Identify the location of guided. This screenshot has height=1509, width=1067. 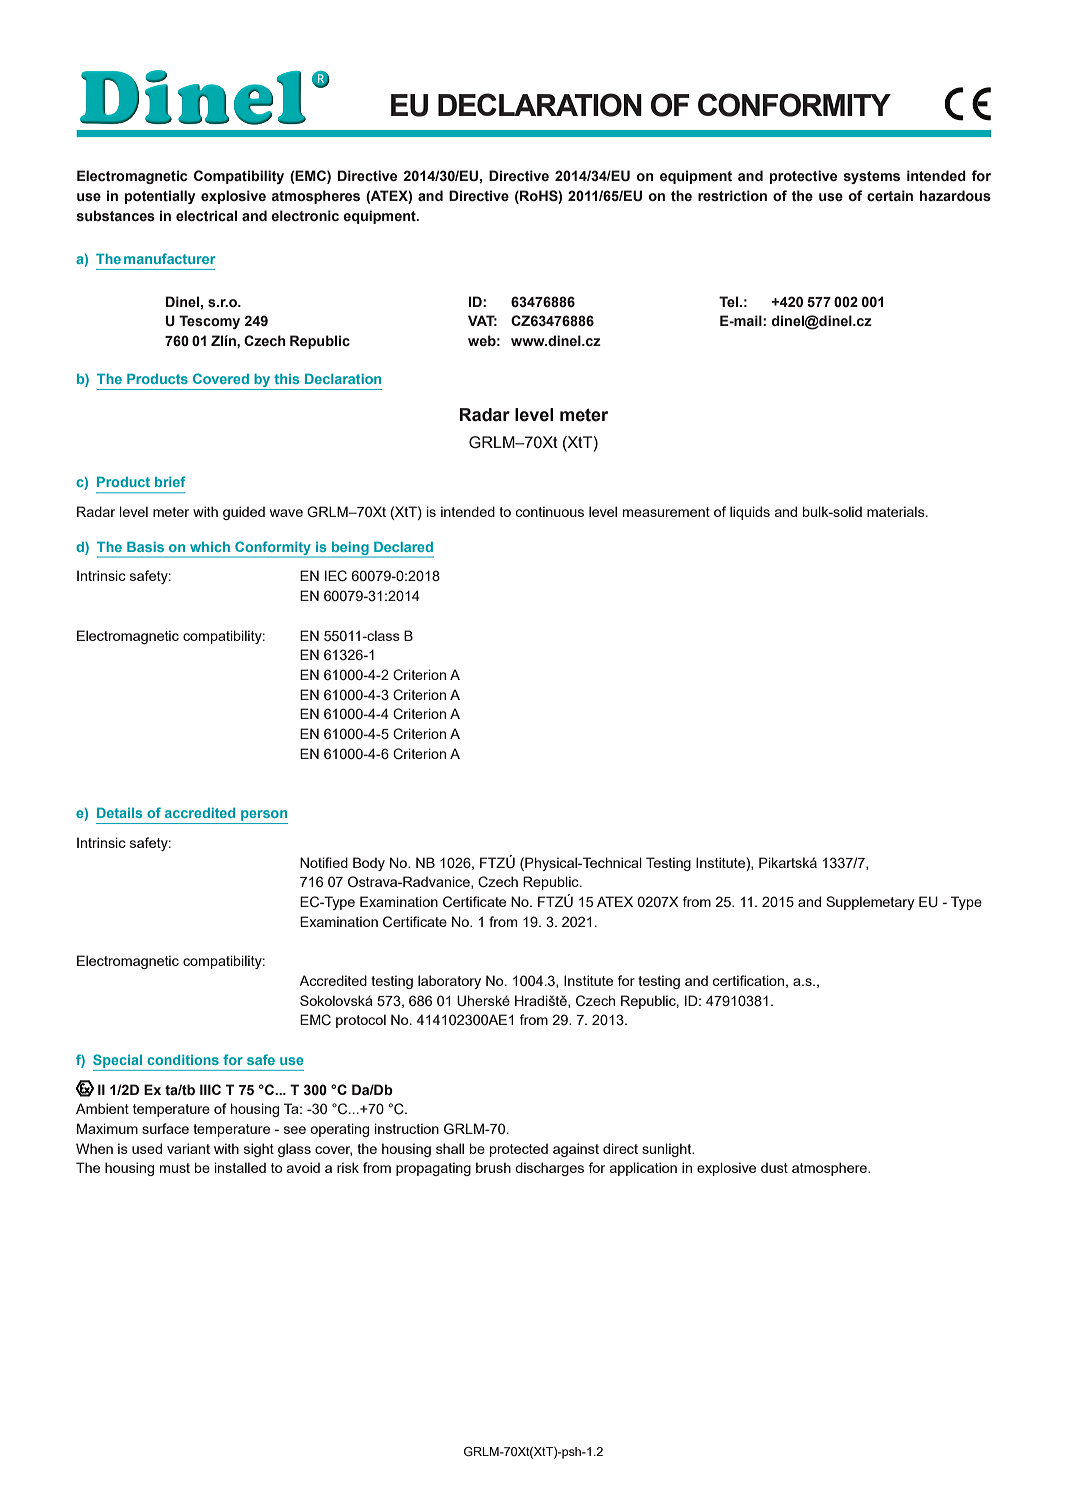
(244, 513).
